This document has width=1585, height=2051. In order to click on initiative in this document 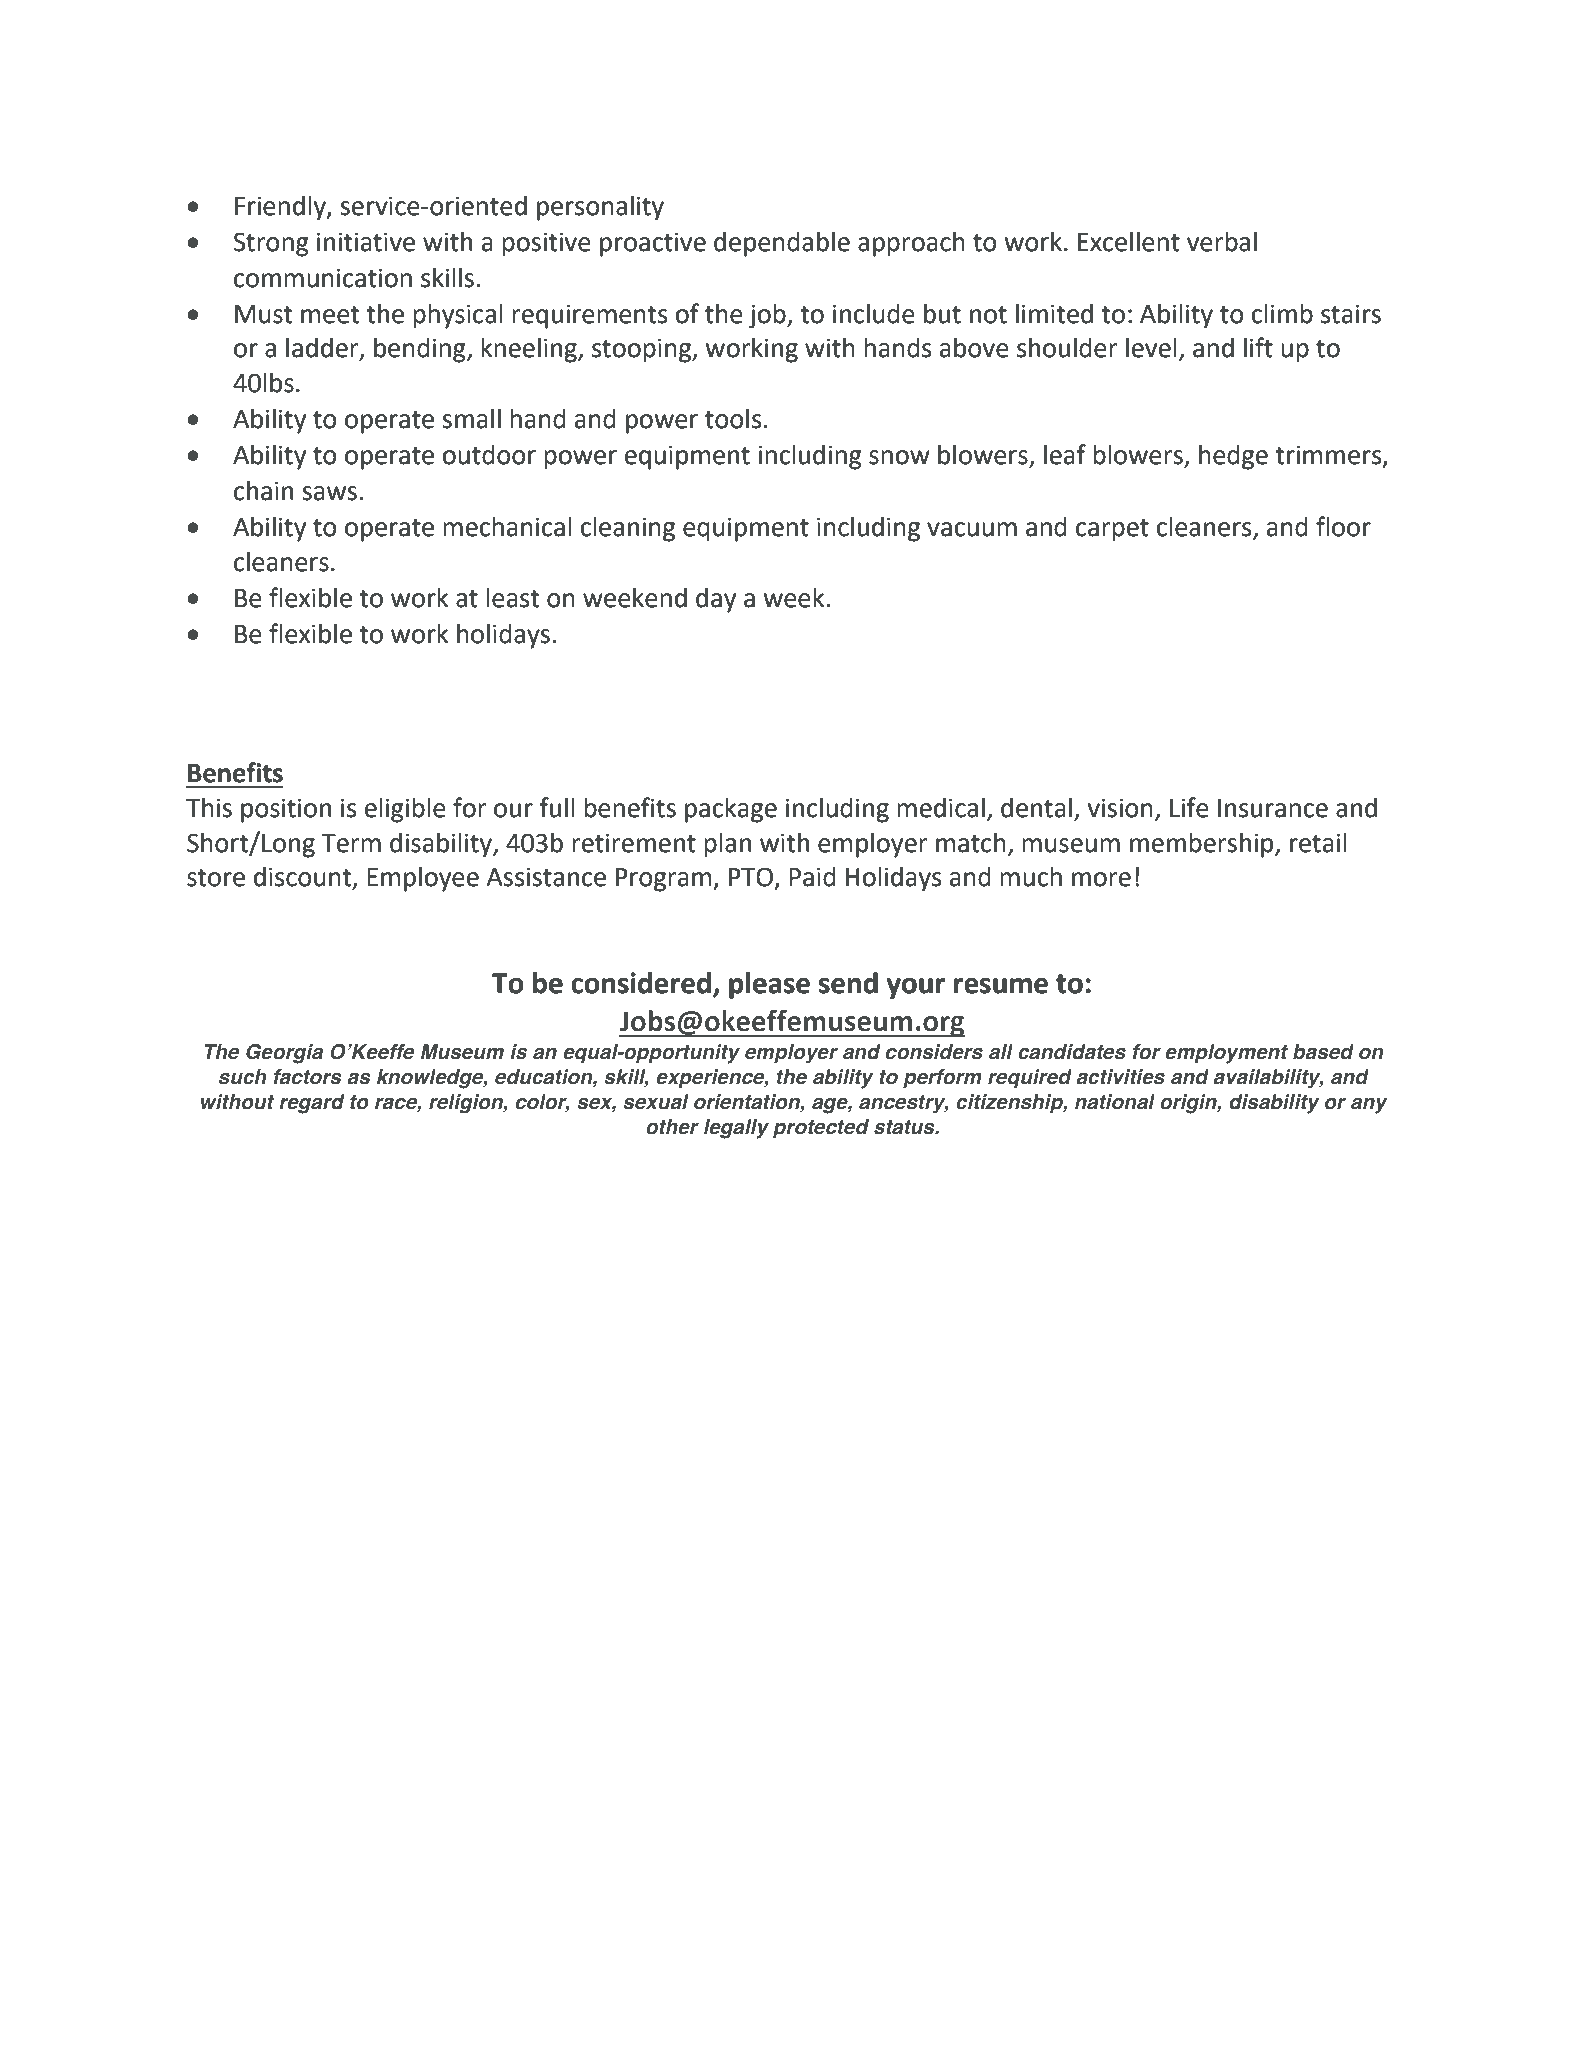, I will do `click(366, 242)`.
